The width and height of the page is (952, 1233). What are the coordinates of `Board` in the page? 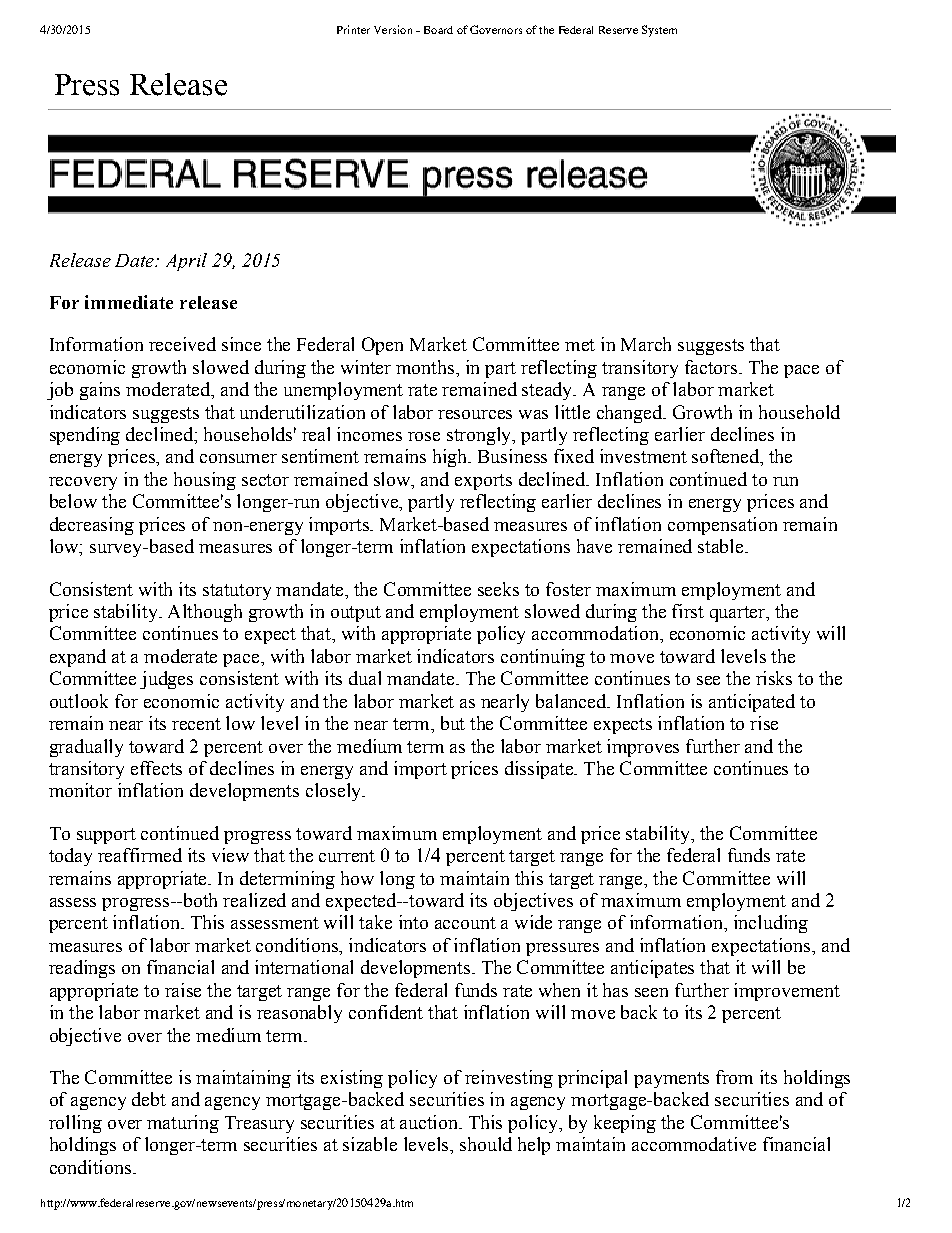 It's located at (438, 30).
